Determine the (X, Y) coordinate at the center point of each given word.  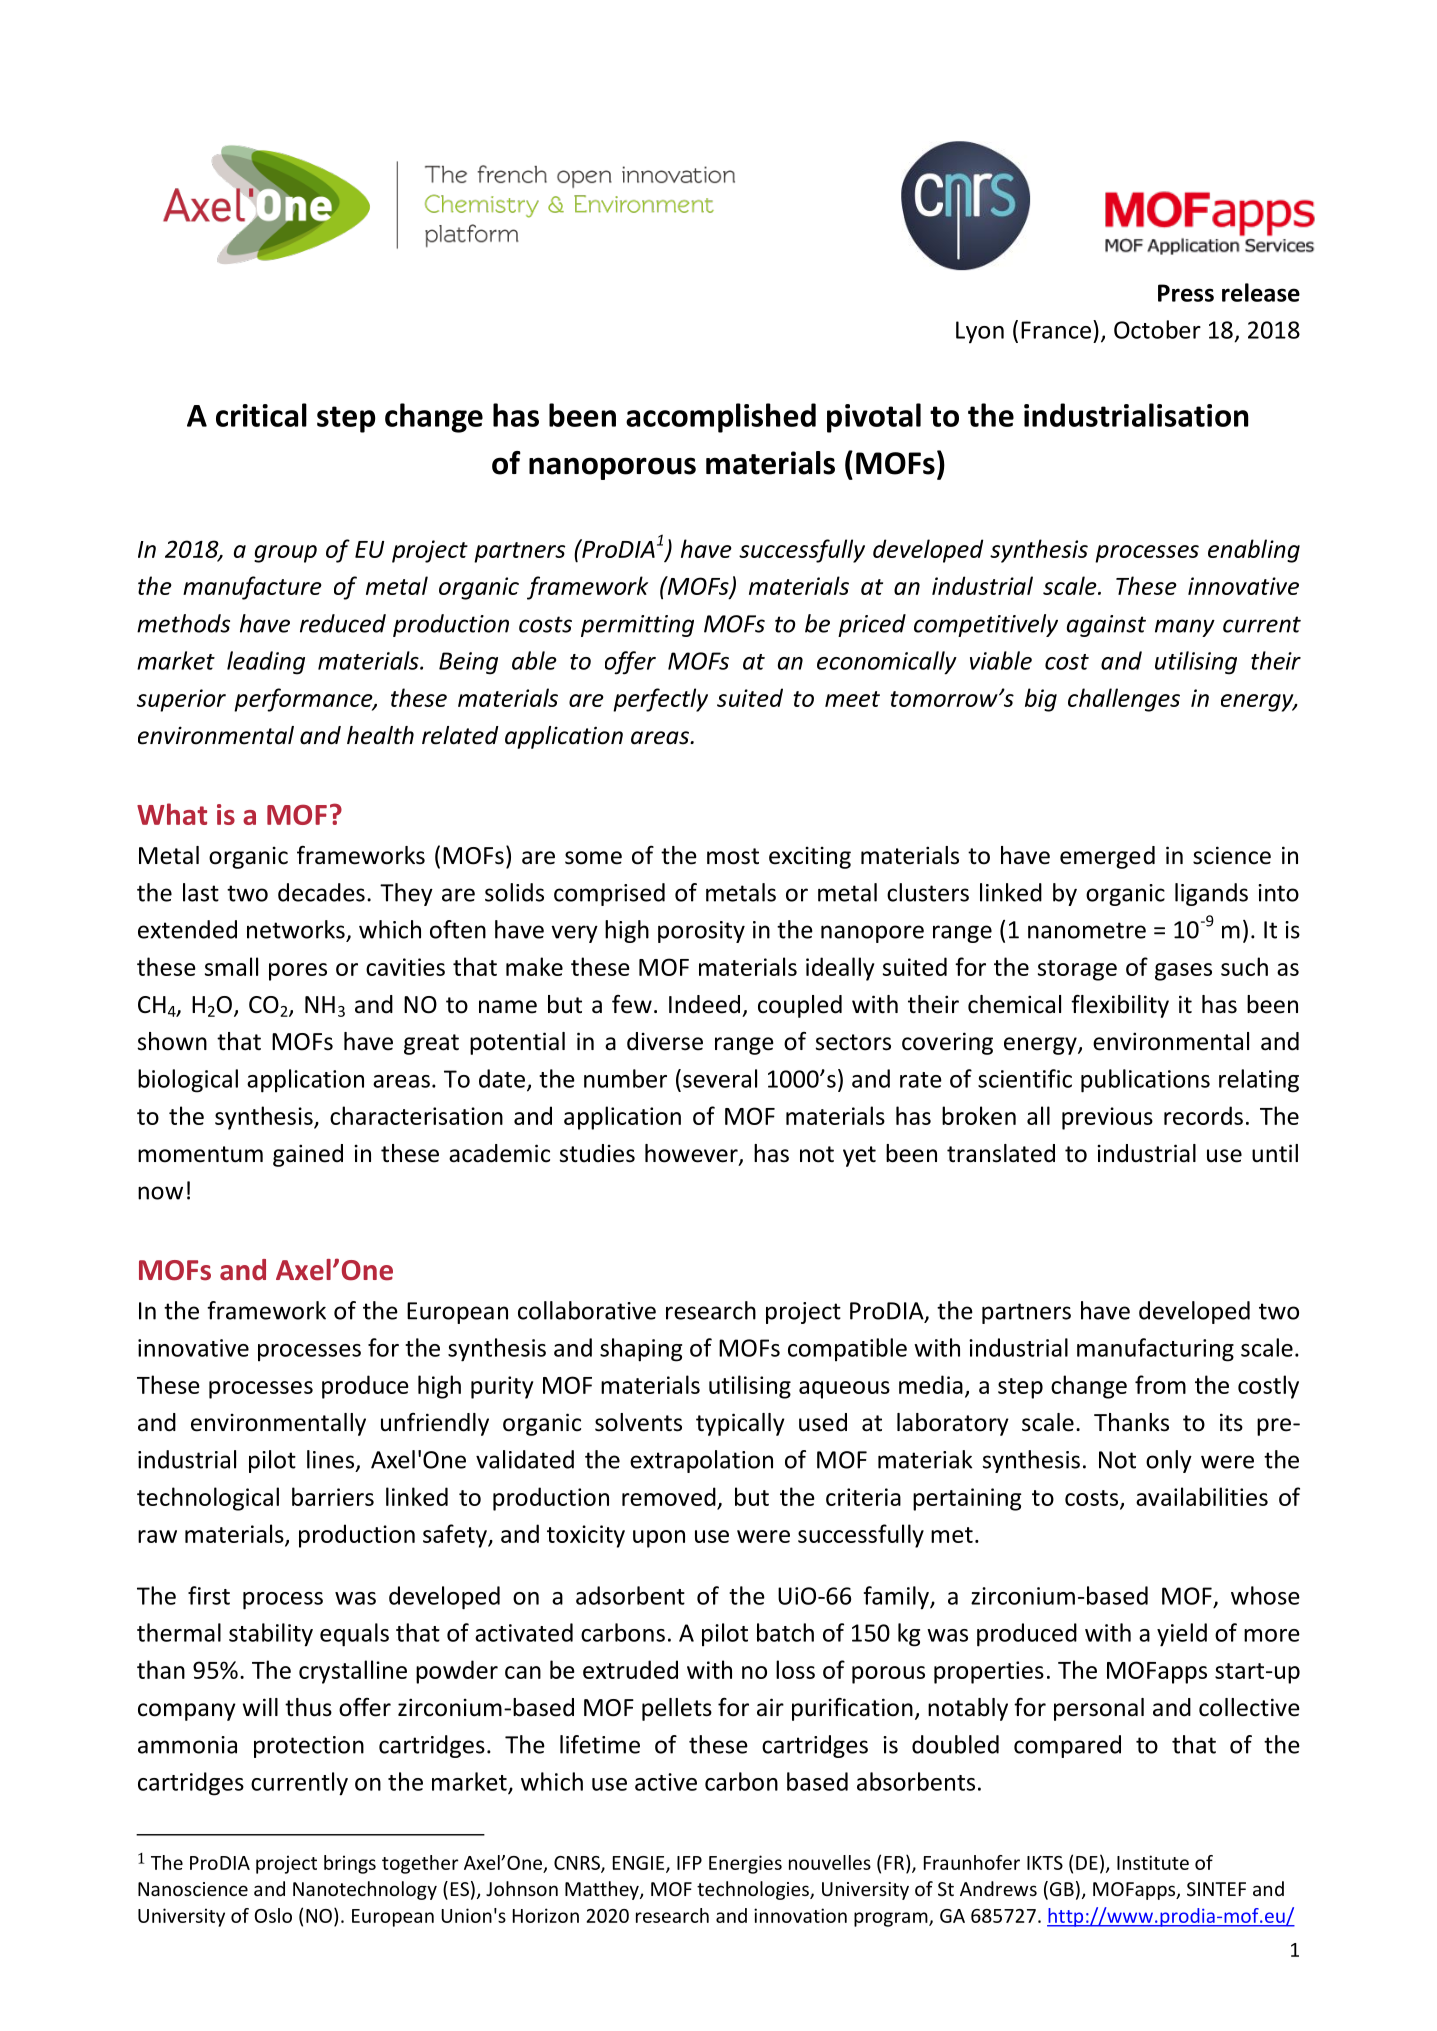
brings (350, 1864)
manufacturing (1155, 1350)
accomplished (721, 418)
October (1157, 329)
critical (261, 415)
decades (321, 892)
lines (330, 1459)
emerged (1107, 857)
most (733, 856)
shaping (641, 1350)
